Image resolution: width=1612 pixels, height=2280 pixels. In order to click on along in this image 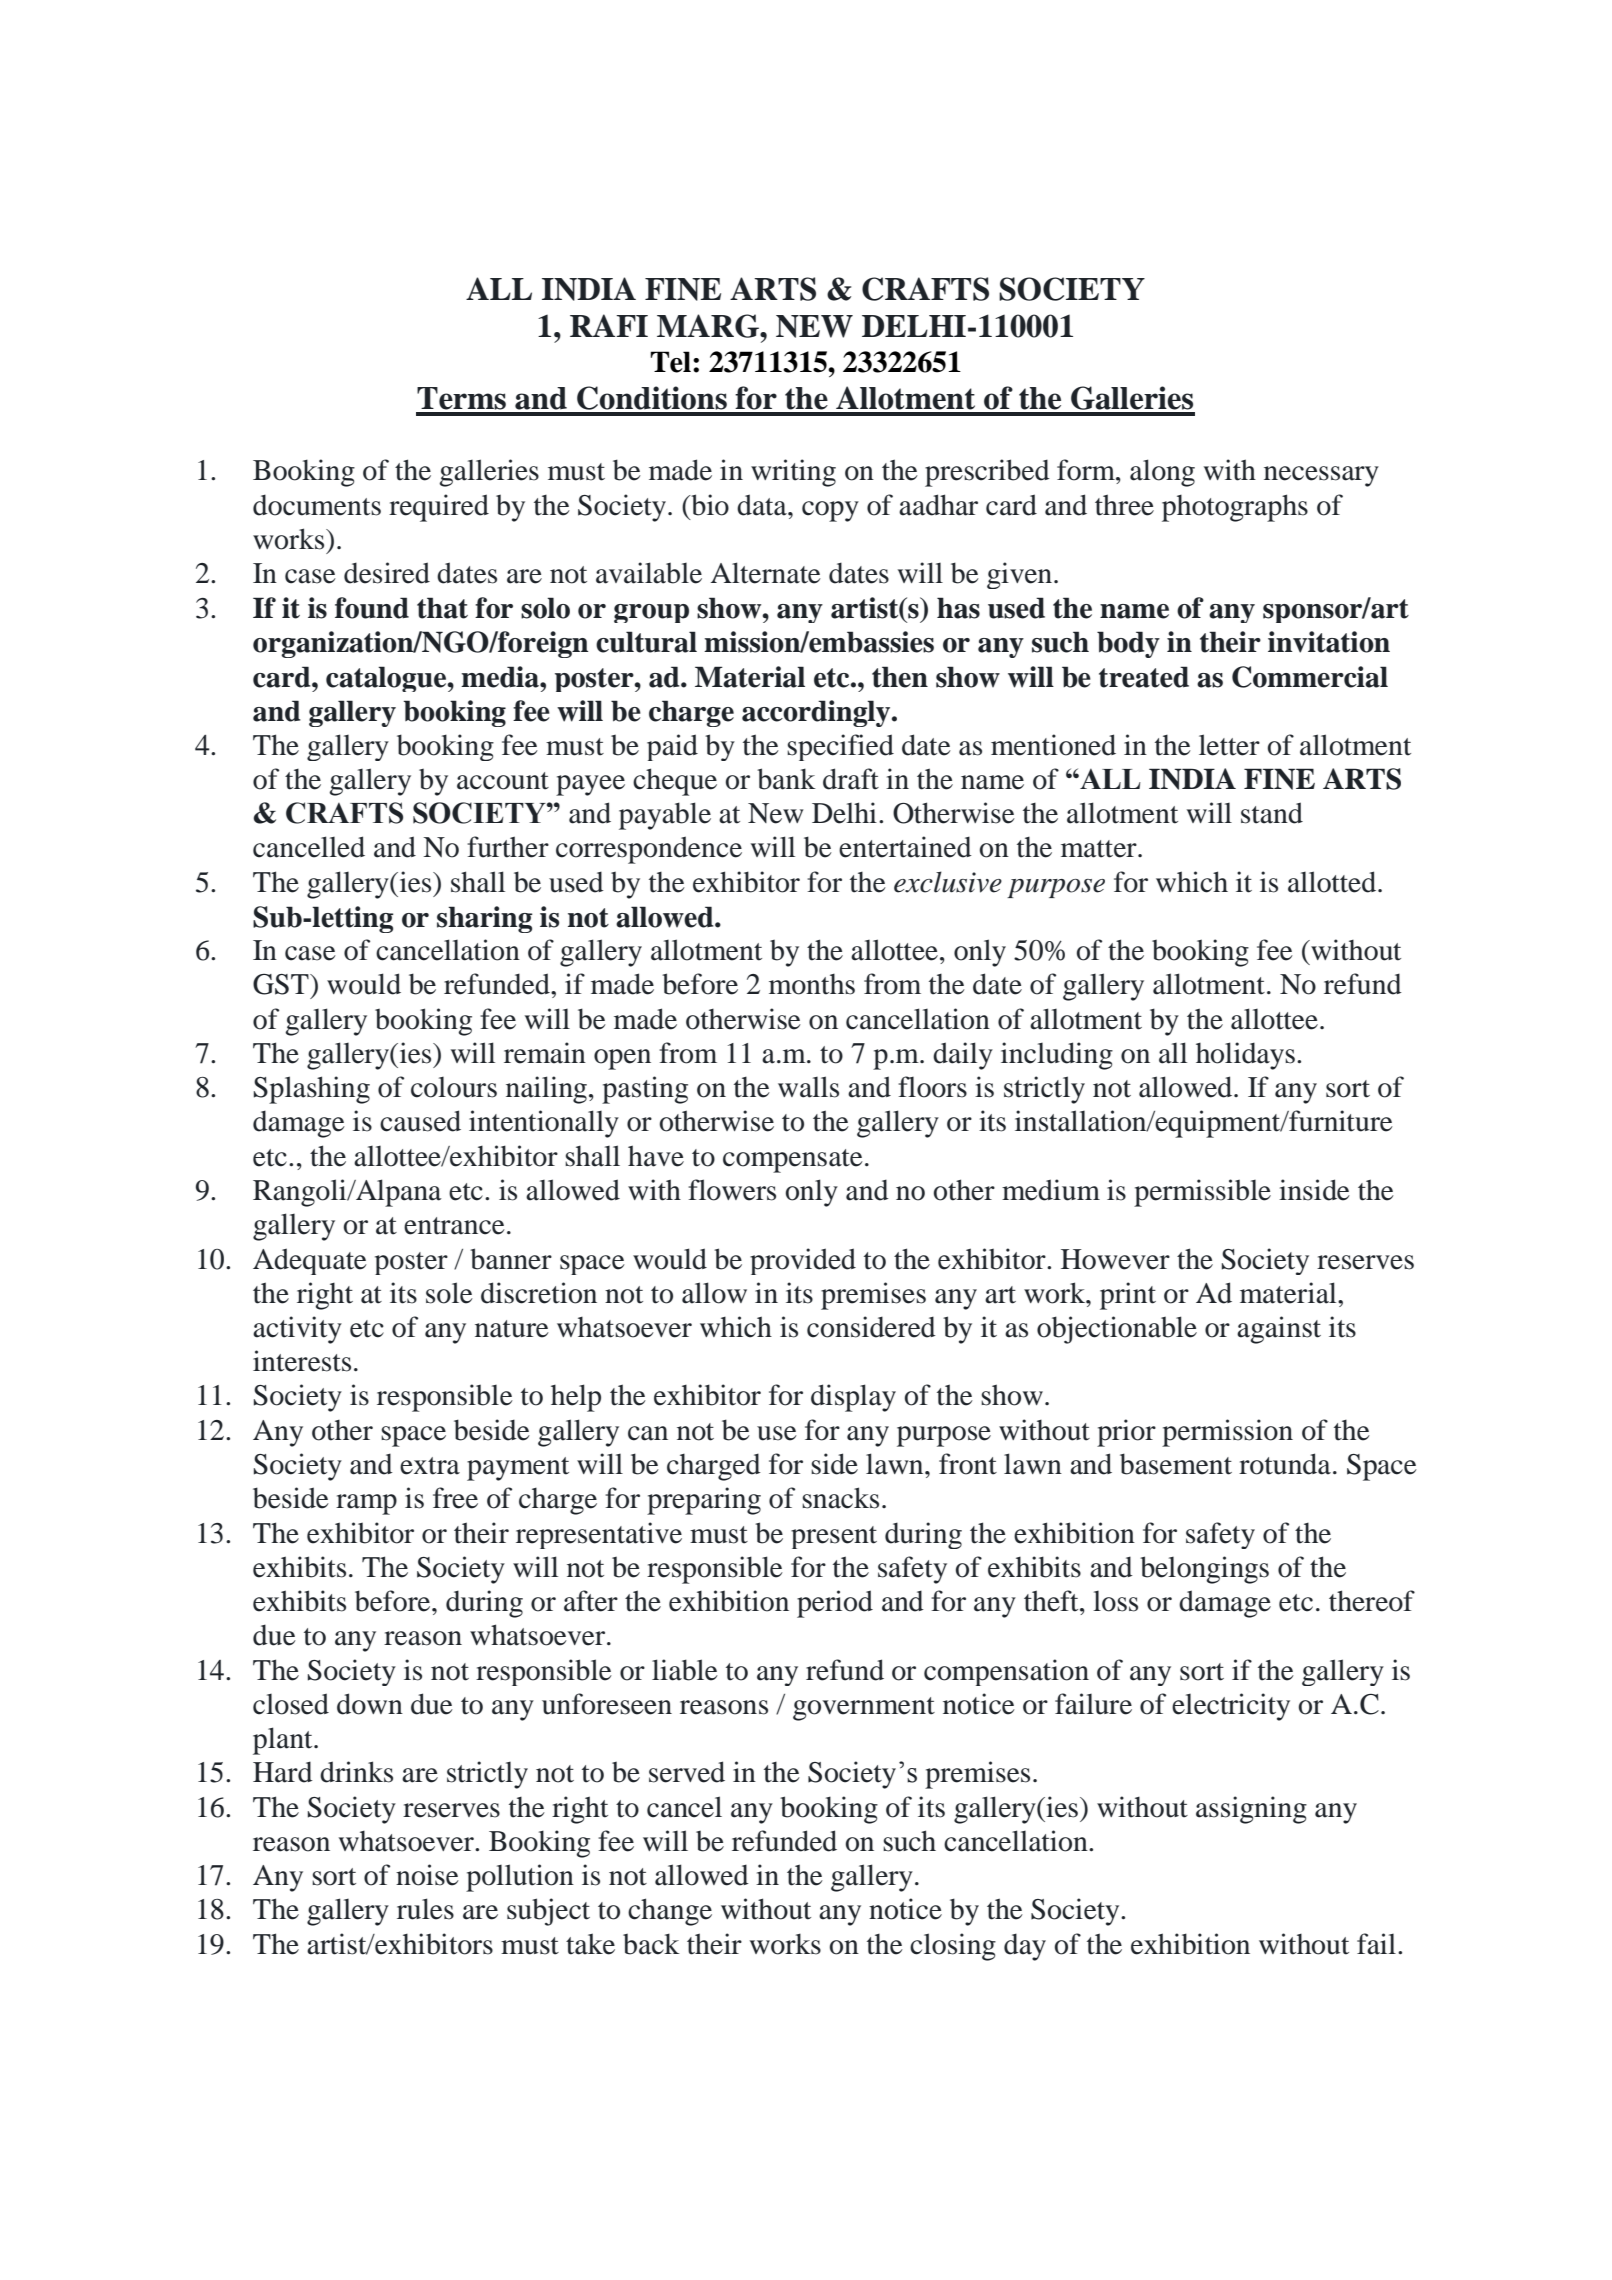, I will do `click(1162, 473)`.
